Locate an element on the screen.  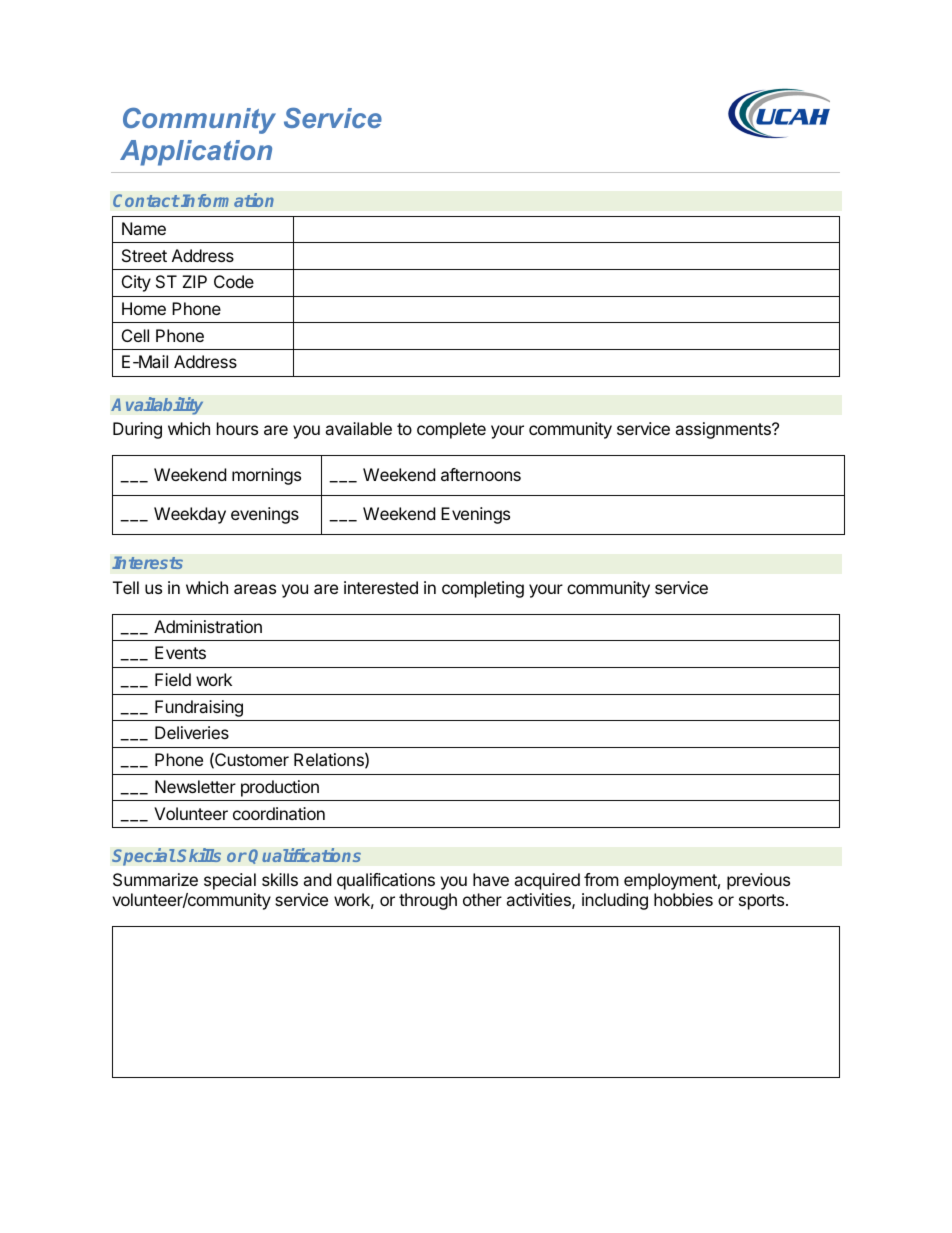
completing is located at coordinates (483, 589).
